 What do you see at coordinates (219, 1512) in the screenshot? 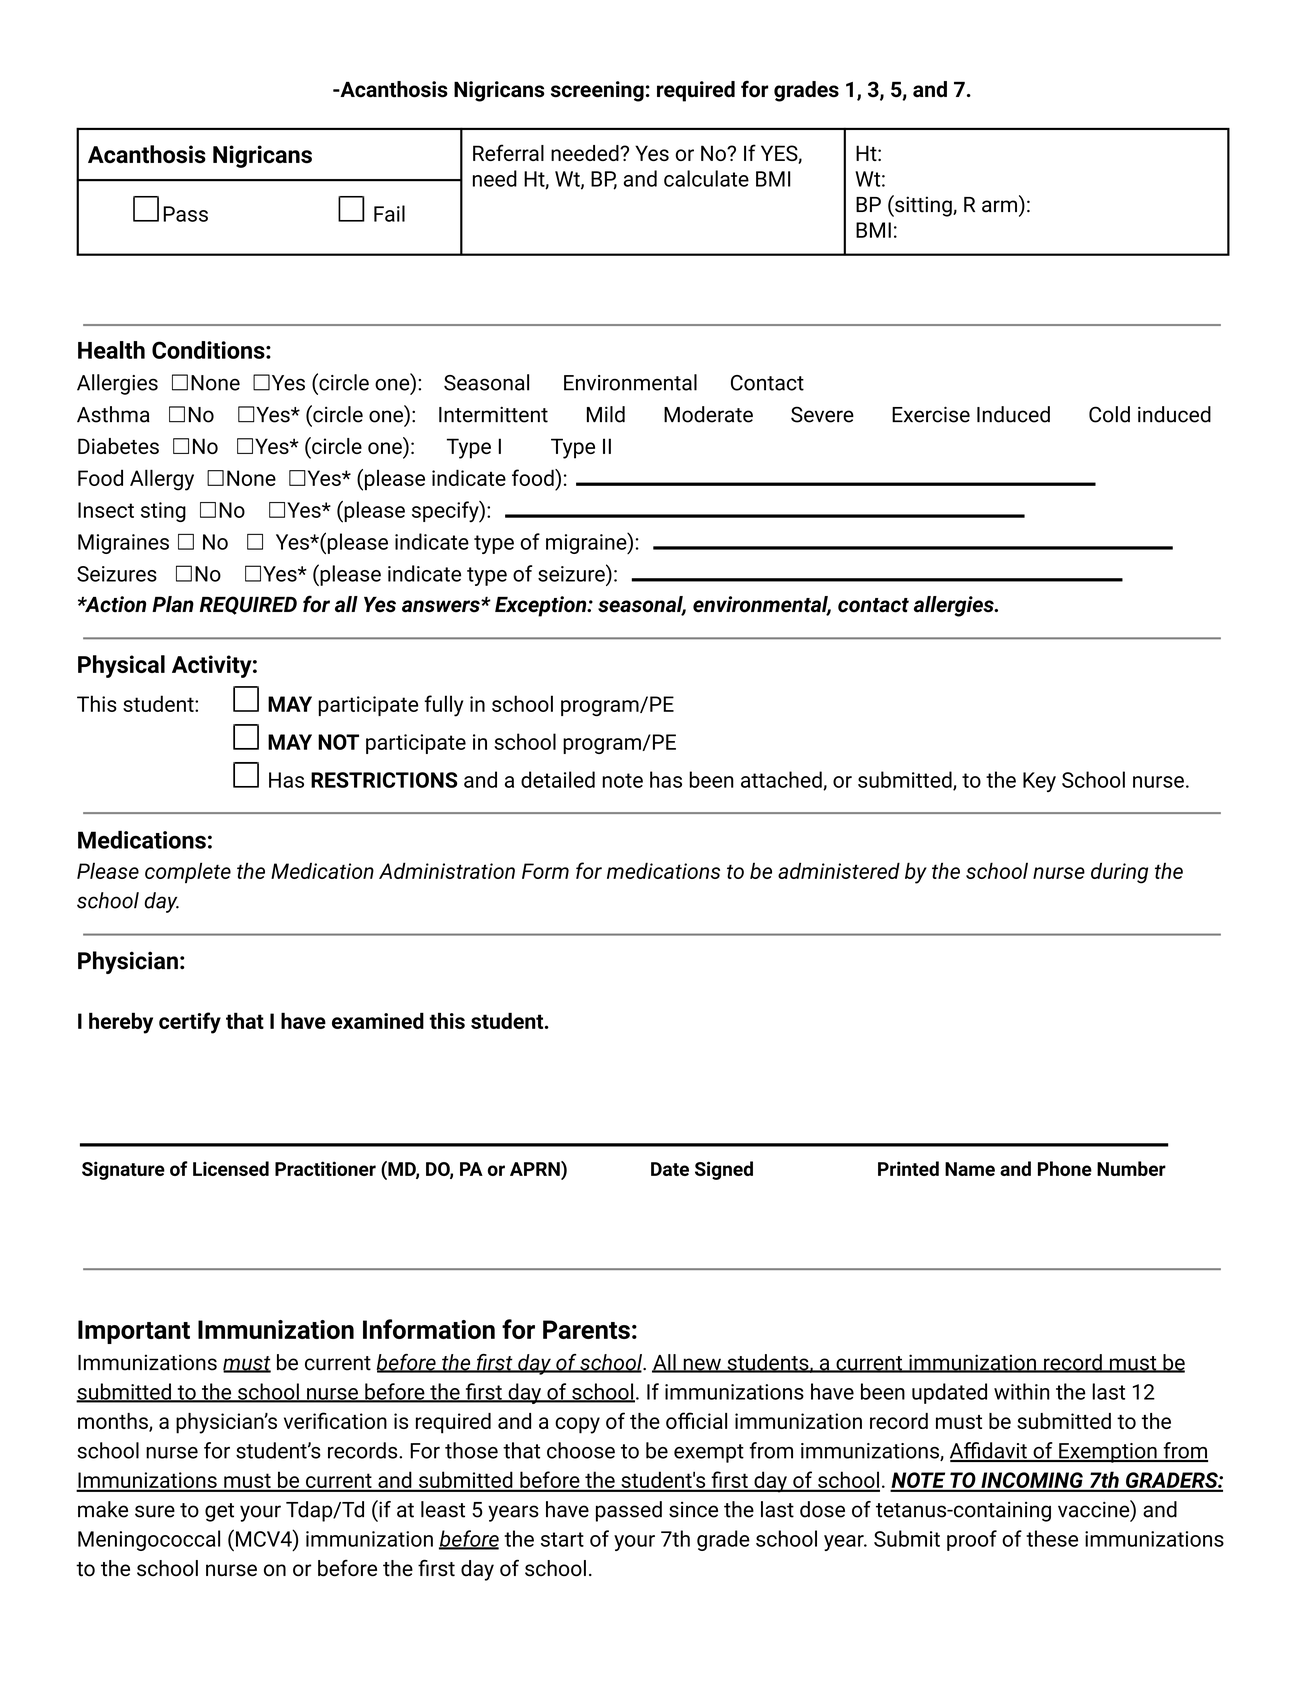
I see `get` at bounding box center [219, 1512].
